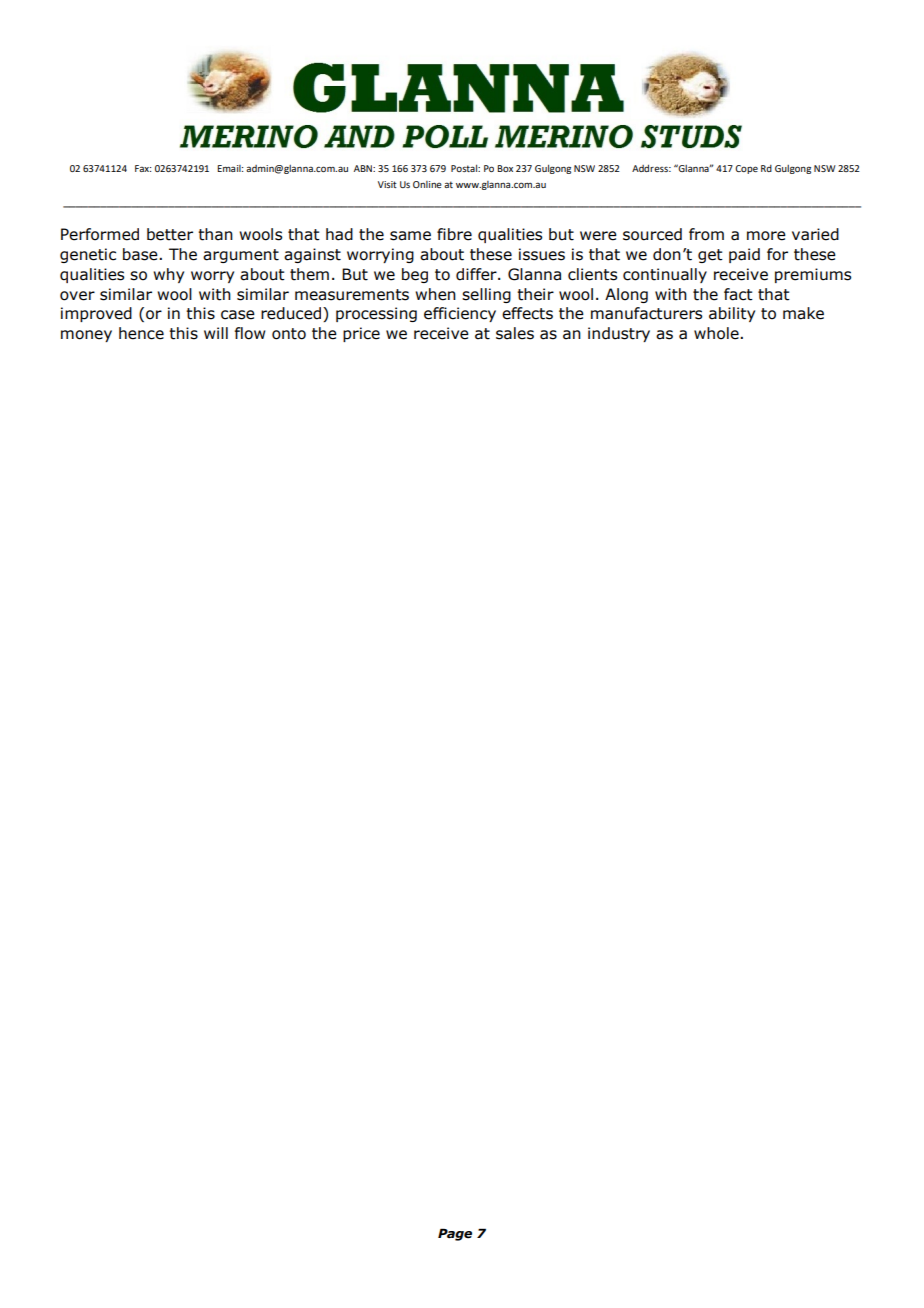 The height and width of the screenshot is (1308, 924). I want to click on price, so click(361, 334).
